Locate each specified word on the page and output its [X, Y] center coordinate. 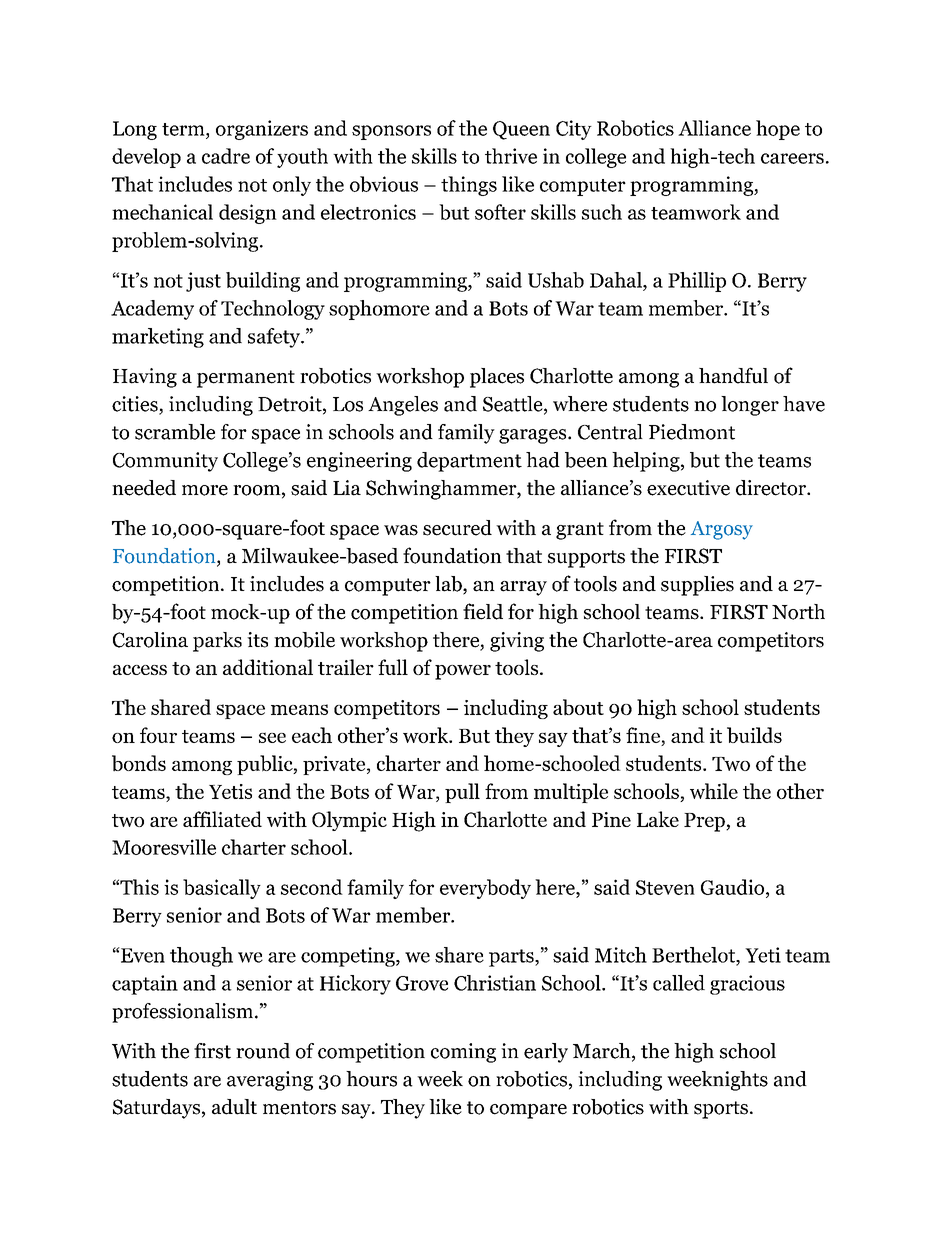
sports [721, 1110]
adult [234, 1107]
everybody [485, 889]
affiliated [222, 819]
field [483, 611]
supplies [697, 586]
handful [733, 375]
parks [217, 642]
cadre [226, 156]
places [497, 378]
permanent [246, 379]
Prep [705, 822]
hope [778, 130]
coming [463, 1053]
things [469, 186]
